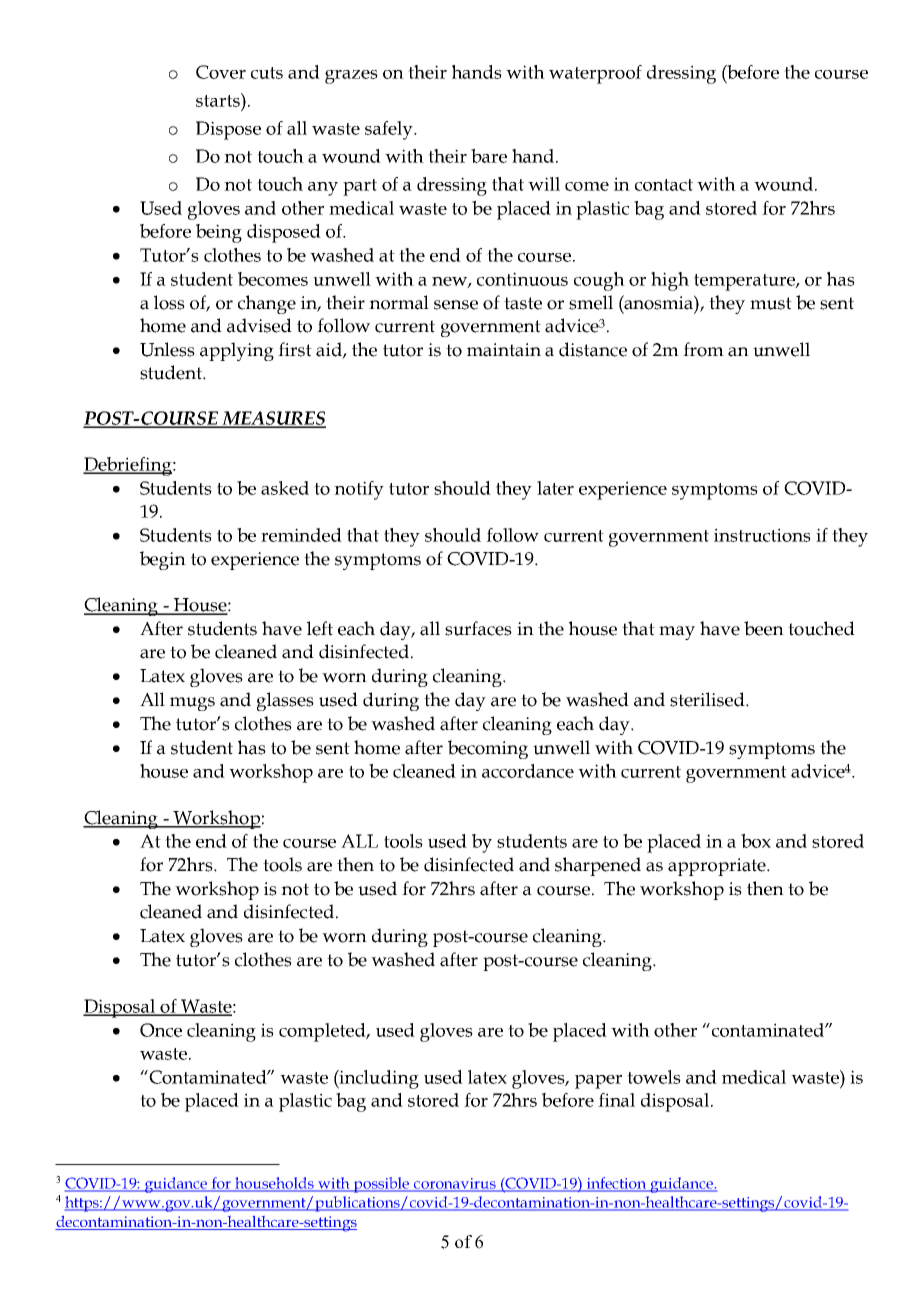  Describe the element at coordinates (617, 1184) in the screenshot. I see `infection` at that location.
